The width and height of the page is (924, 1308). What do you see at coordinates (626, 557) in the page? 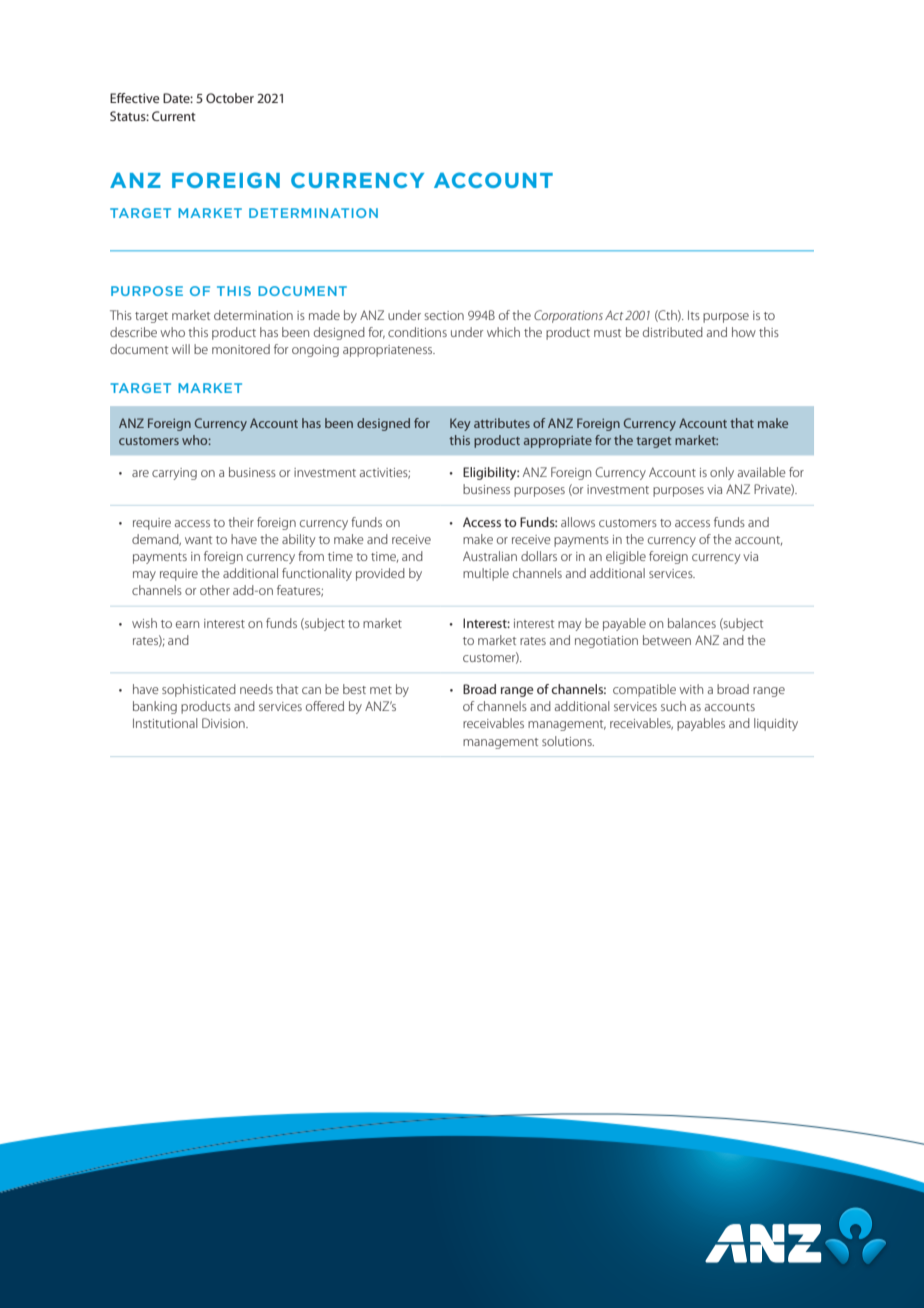
I see `eligible` at bounding box center [626, 557].
